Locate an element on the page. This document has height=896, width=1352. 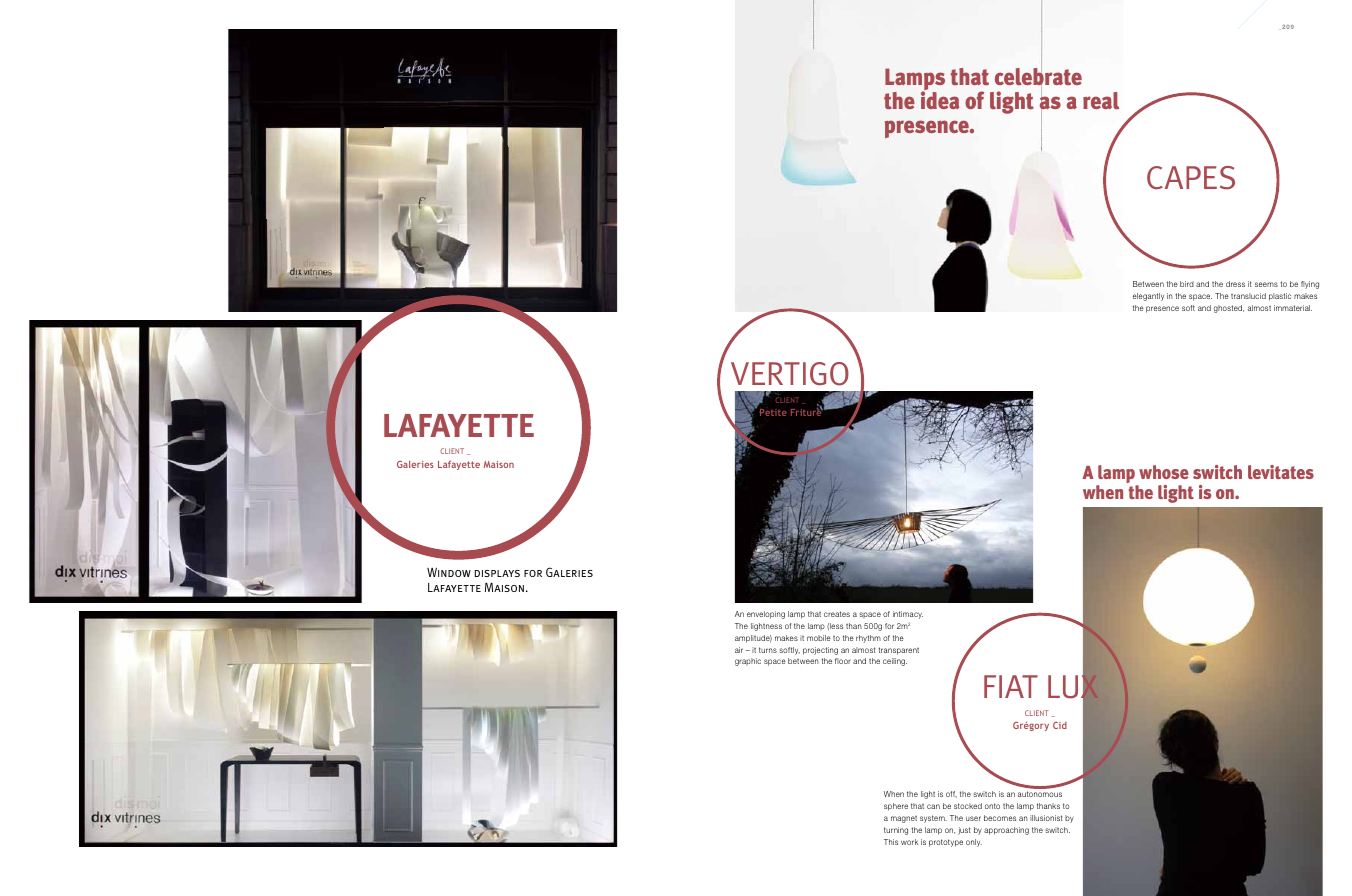
turning is located at coordinates (896, 831).
